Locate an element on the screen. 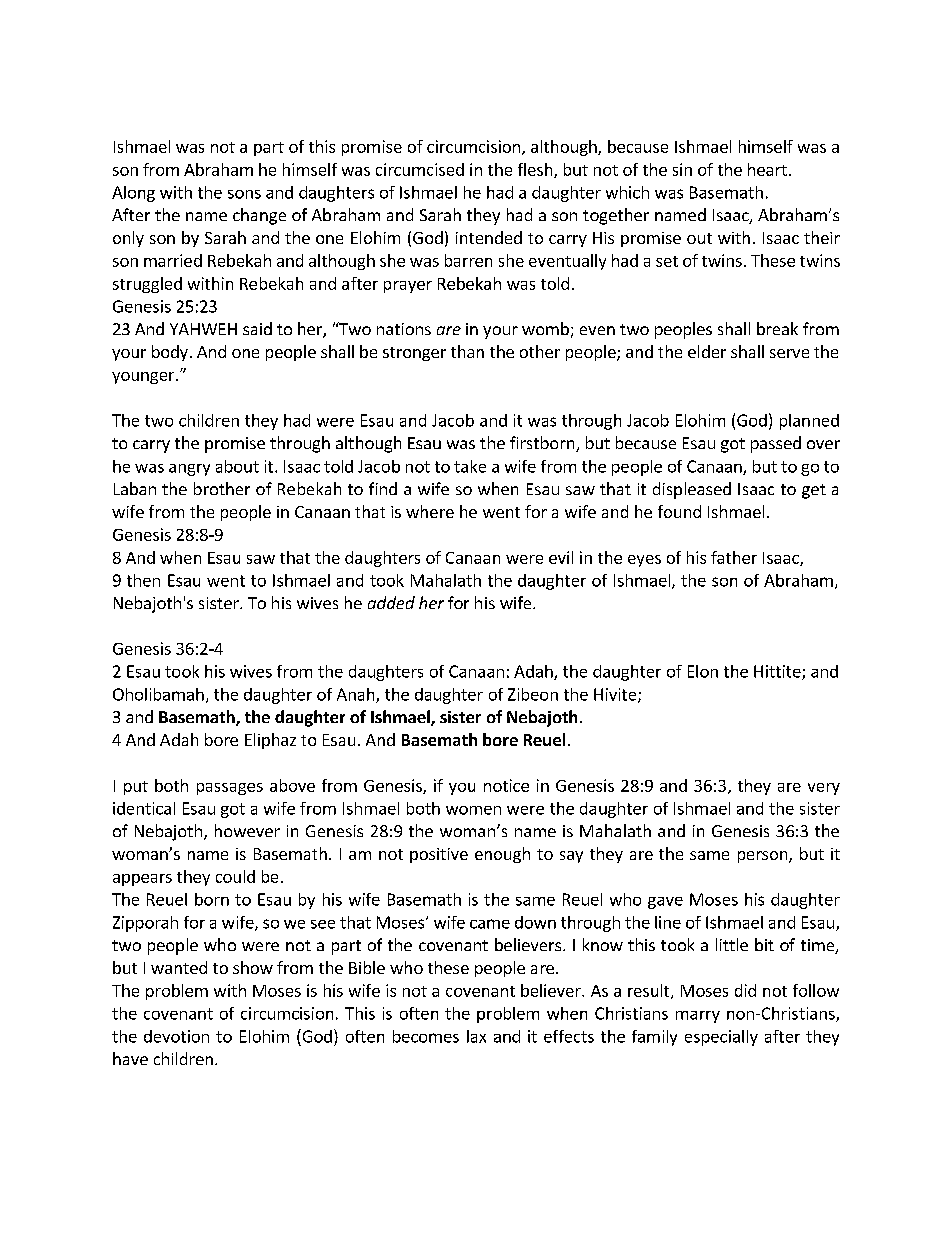  younger is located at coordinates (144, 378).
